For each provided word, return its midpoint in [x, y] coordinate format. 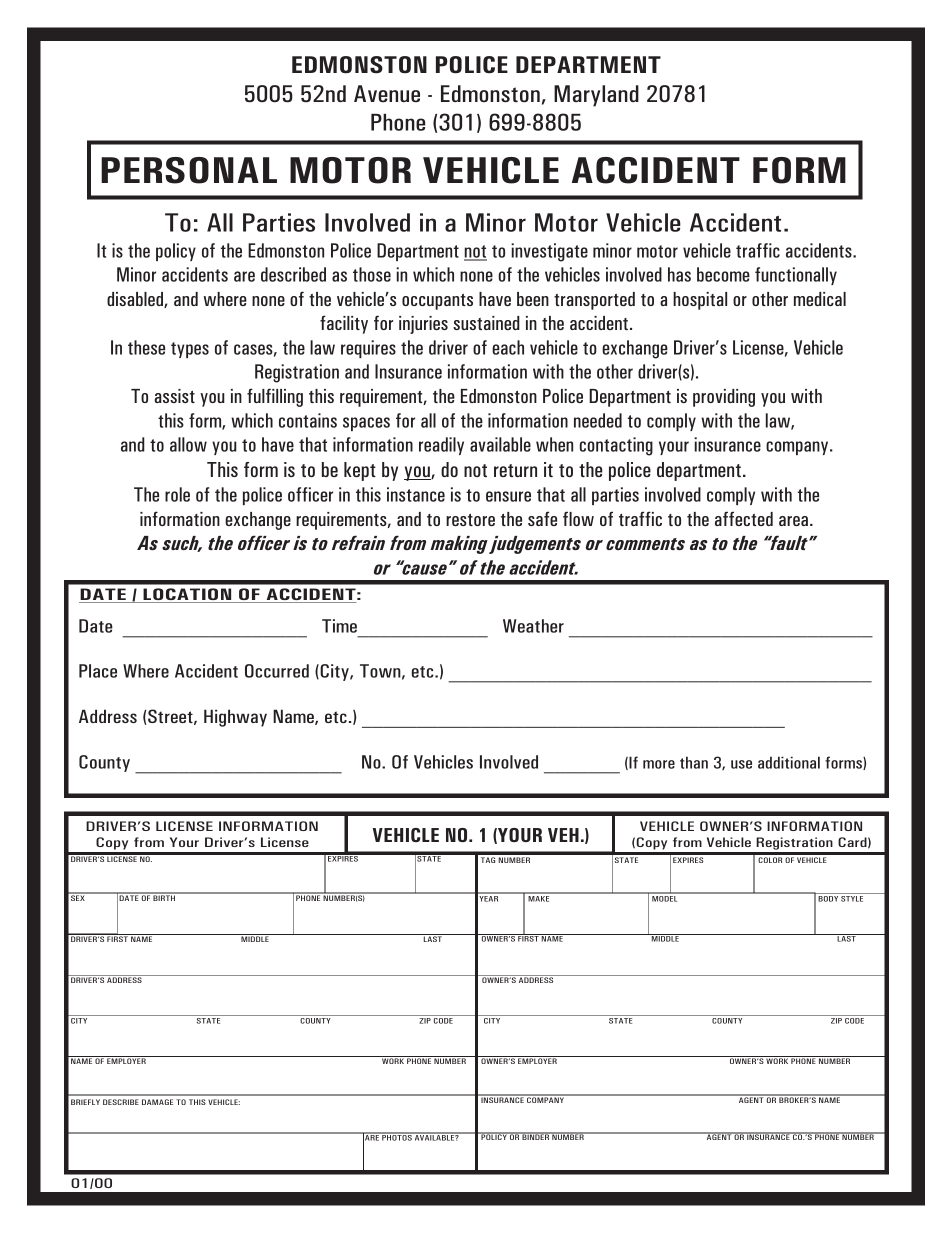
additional [789, 762]
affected [744, 518]
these [146, 347]
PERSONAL [189, 170]
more [659, 764]
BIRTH [164, 897]
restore [470, 520]
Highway [235, 718]
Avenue [387, 94]
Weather [533, 626]
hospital [700, 301]
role [177, 494]
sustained [486, 323]
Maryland [596, 96]
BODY [828, 899]
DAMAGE [157, 1102]
